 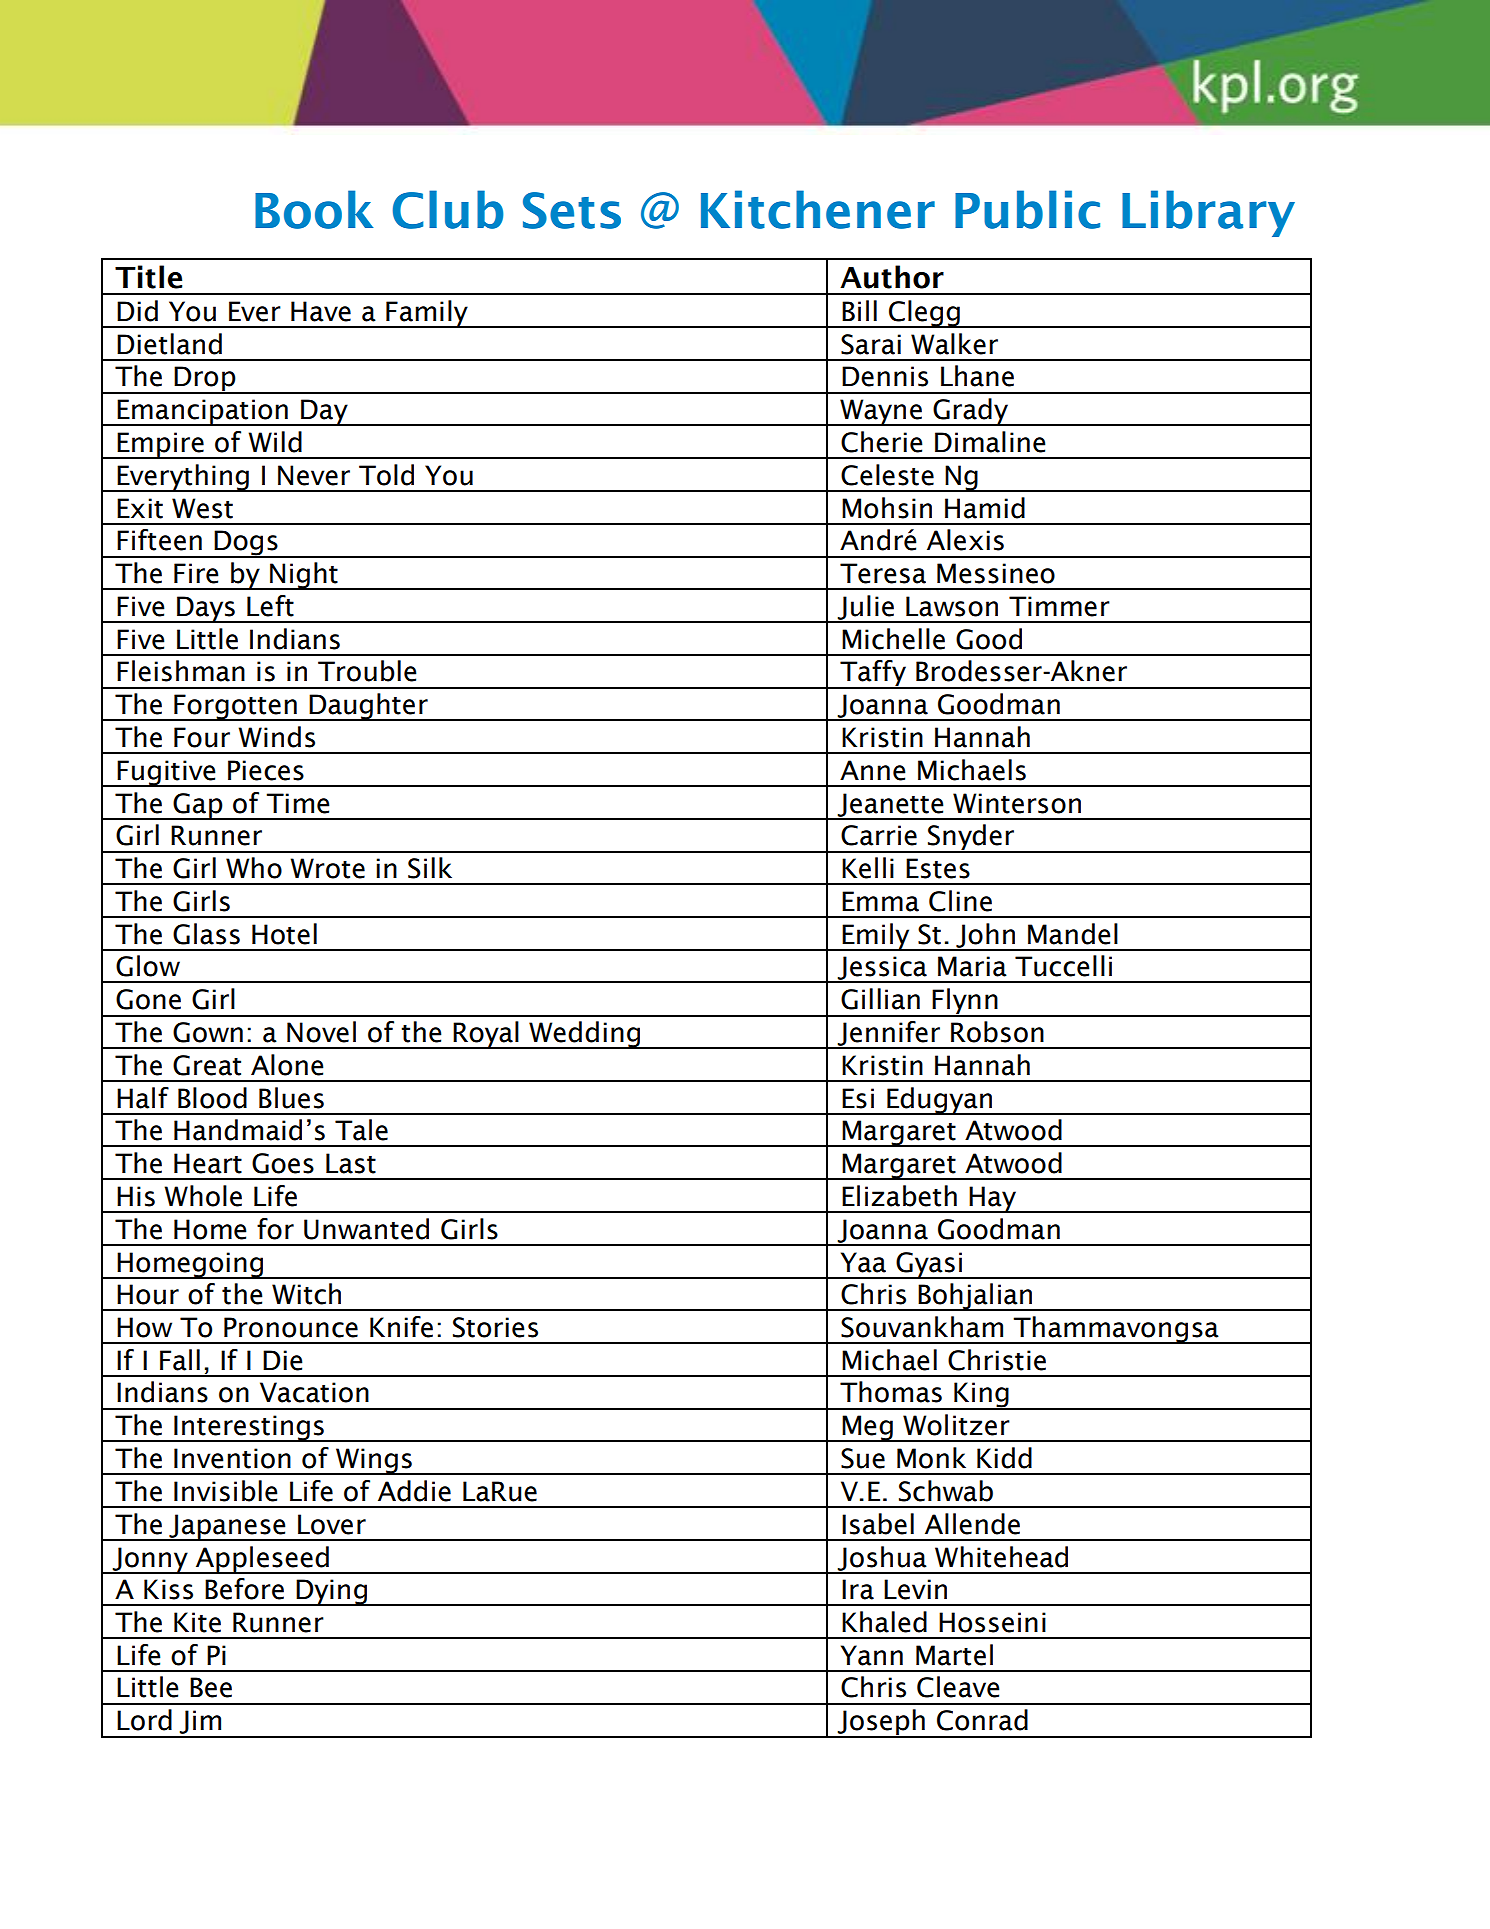 I want to click on Have, so click(x=321, y=311).
